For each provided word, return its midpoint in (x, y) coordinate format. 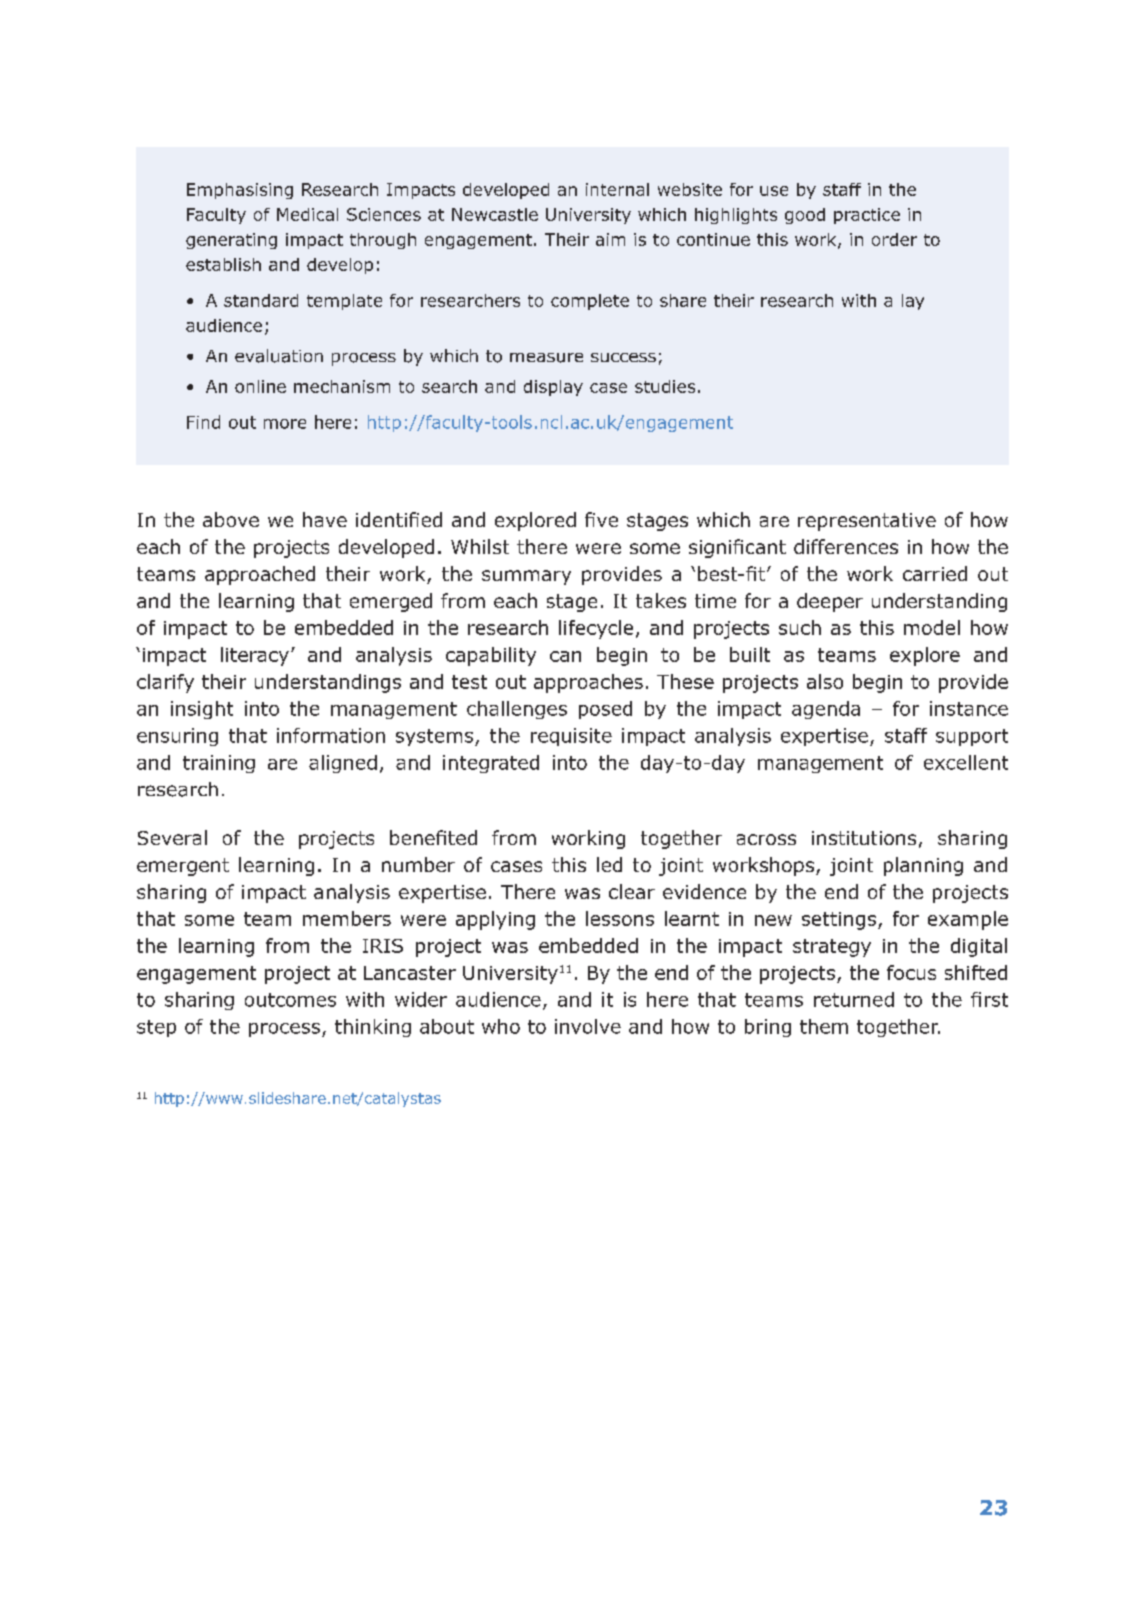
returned (854, 999)
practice (867, 216)
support (972, 737)
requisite (571, 737)
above (231, 519)
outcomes (290, 1000)
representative (867, 522)
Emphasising (240, 191)
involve (588, 1026)
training (219, 764)
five (601, 519)
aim (610, 239)
